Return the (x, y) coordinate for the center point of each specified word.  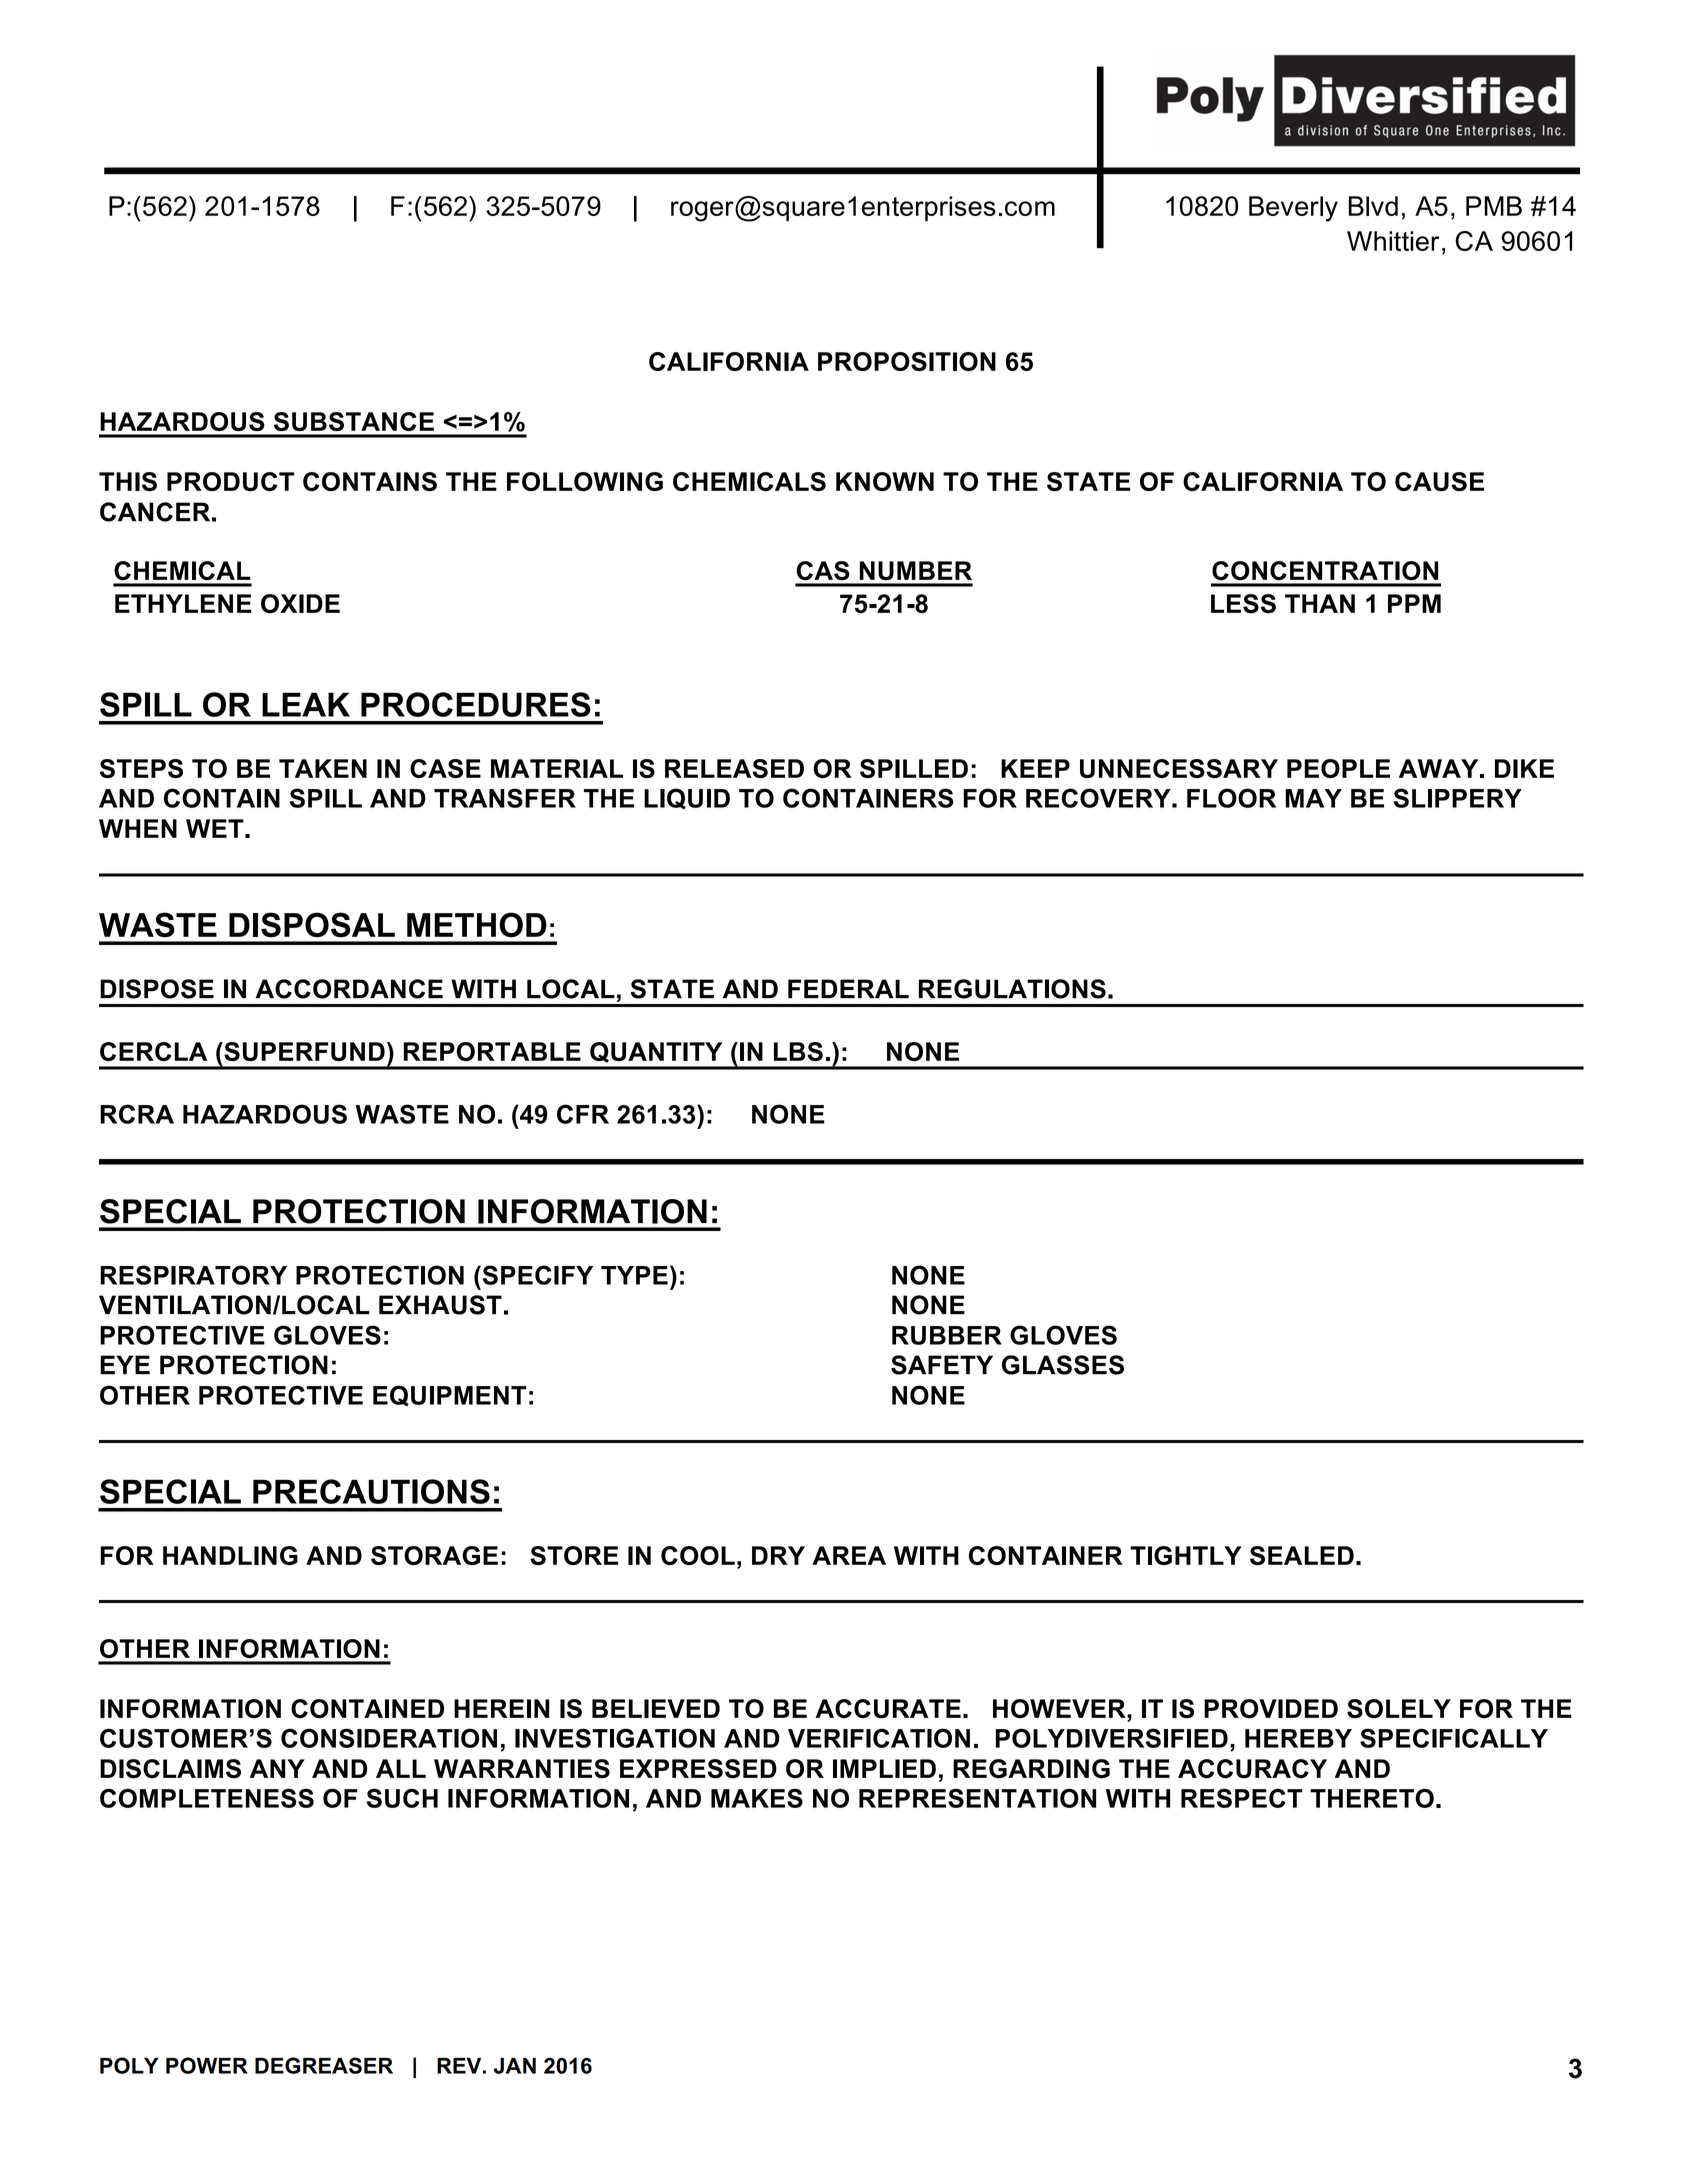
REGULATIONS (1012, 989)
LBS (798, 1051)
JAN (515, 2066)
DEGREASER (324, 2065)
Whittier (1393, 241)
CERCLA (153, 1051)
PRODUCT (230, 481)
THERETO (1372, 1798)
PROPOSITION (907, 361)
